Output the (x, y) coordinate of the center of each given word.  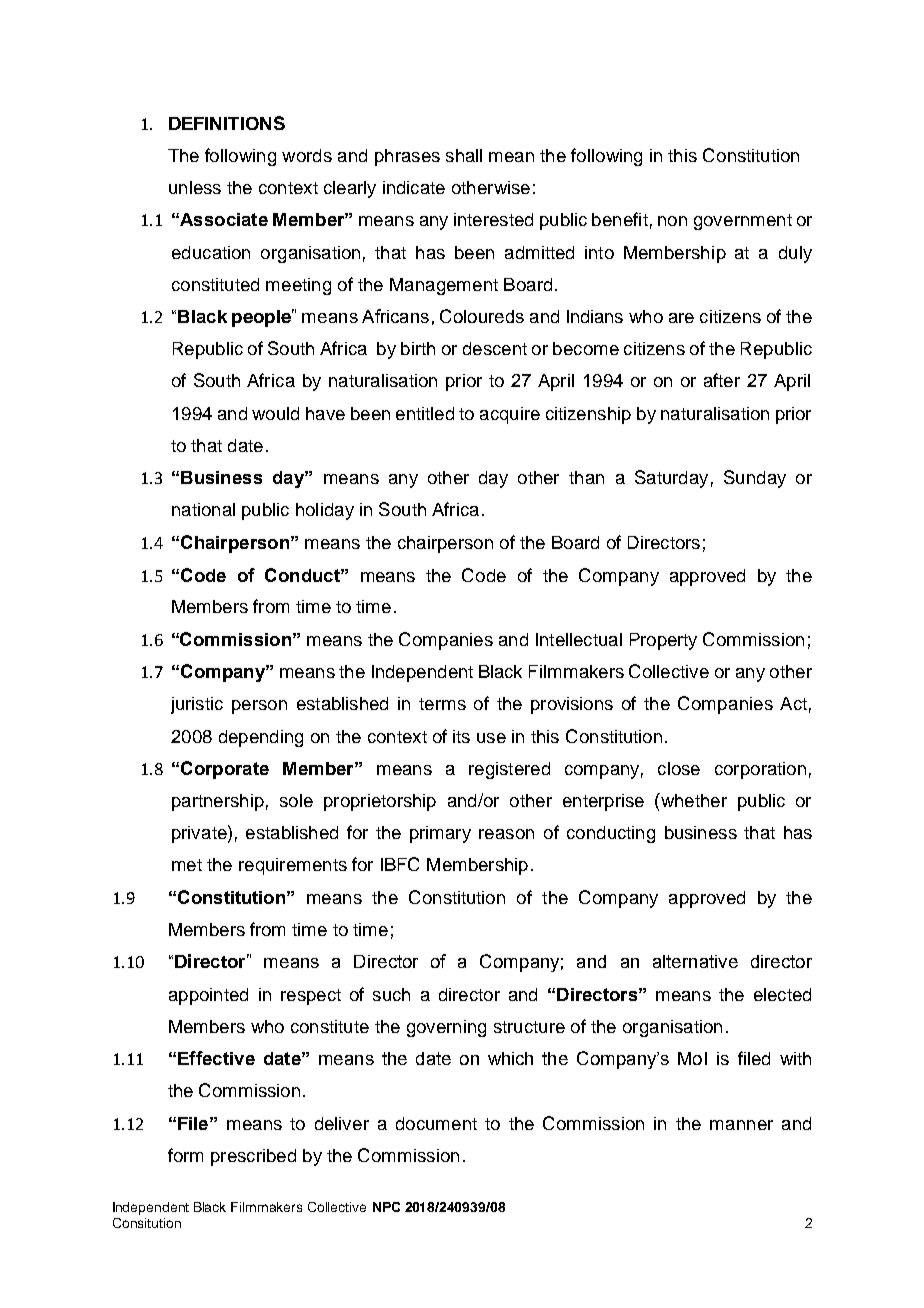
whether (693, 800)
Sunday (755, 479)
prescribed (253, 1157)
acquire (510, 415)
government (743, 222)
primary (440, 834)
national (203, 509)
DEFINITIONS (227, 123)
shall (464, 155)
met (187, 865)
